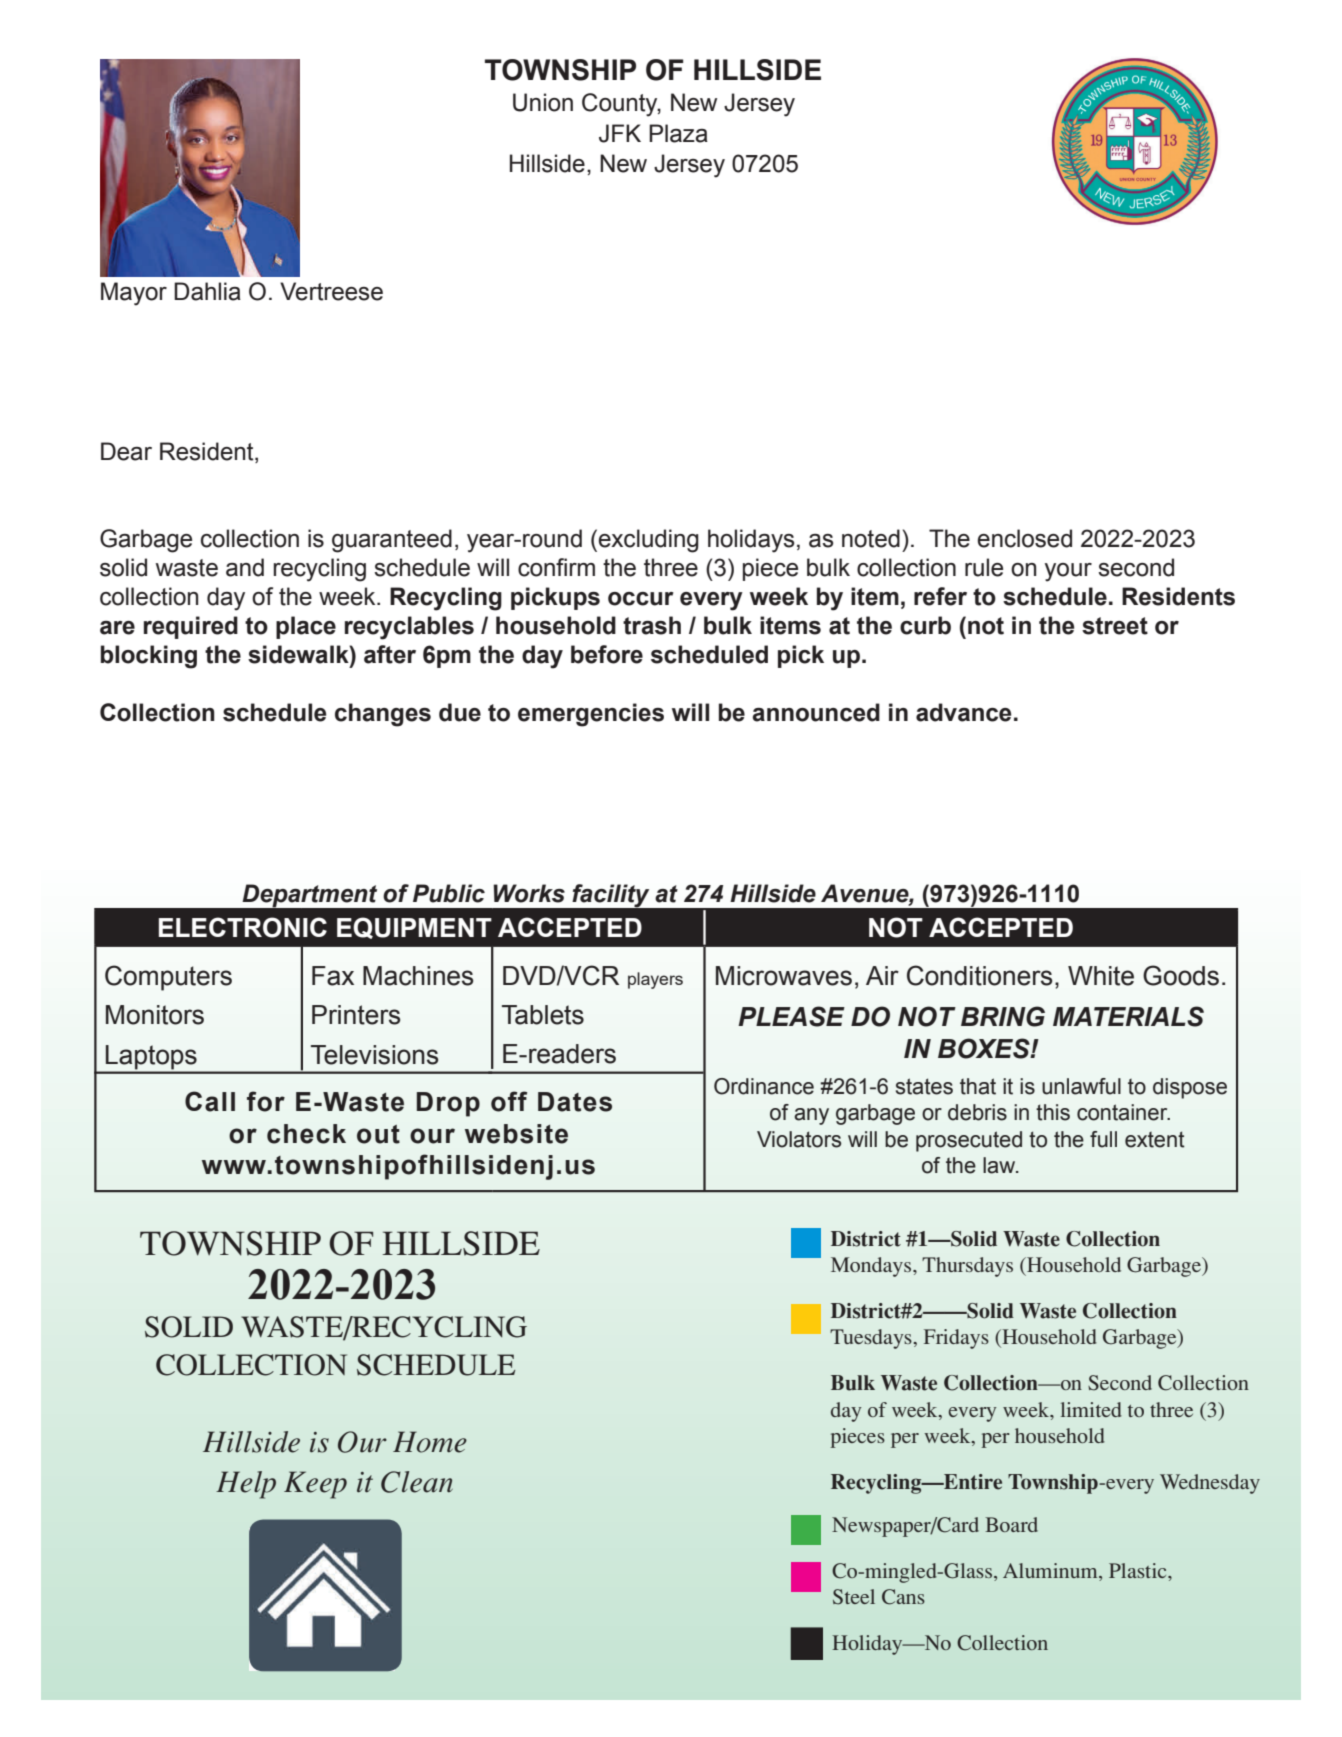 The height and width of the screenshot is (1737, 1342). I want to click on Dahlia, so click(207, 291).
